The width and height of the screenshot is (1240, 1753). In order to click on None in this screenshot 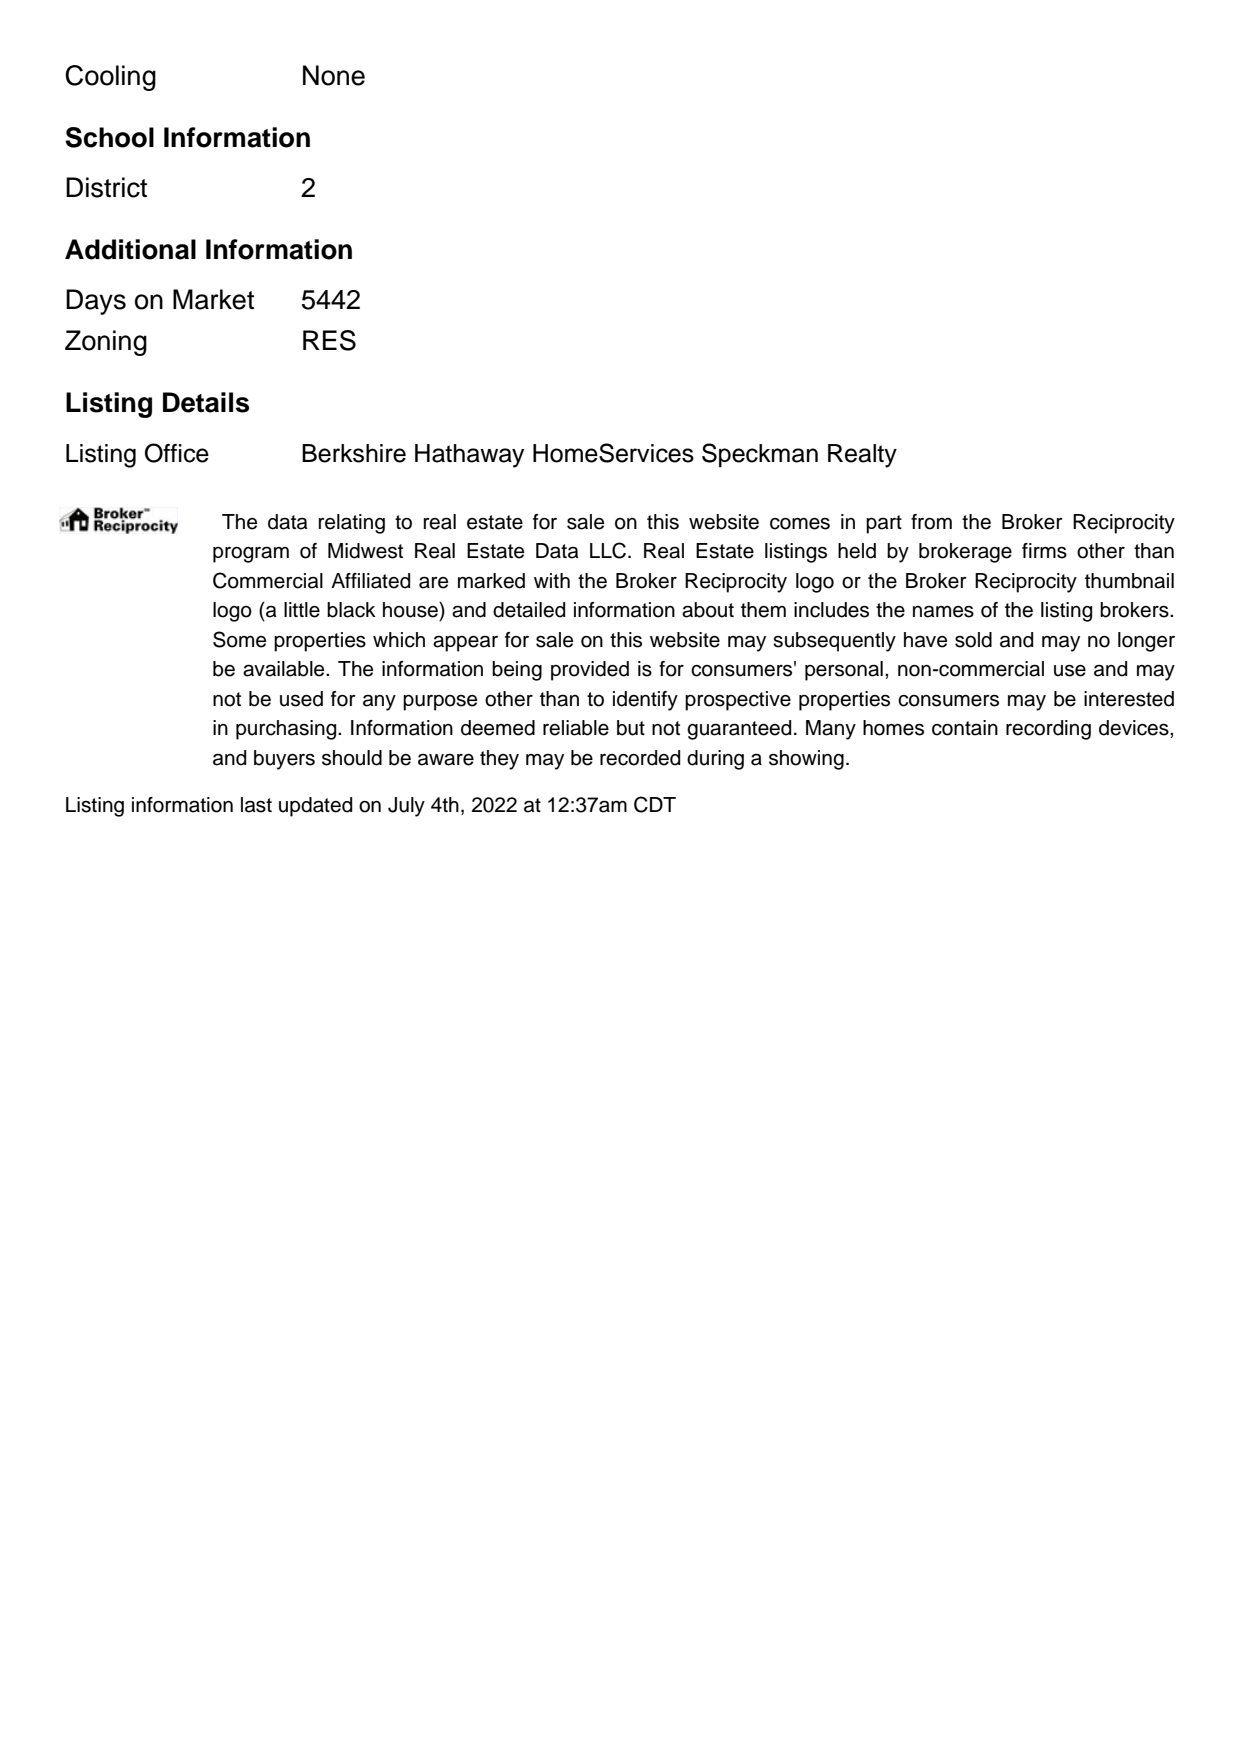, I will do `click(334, 75)`.
